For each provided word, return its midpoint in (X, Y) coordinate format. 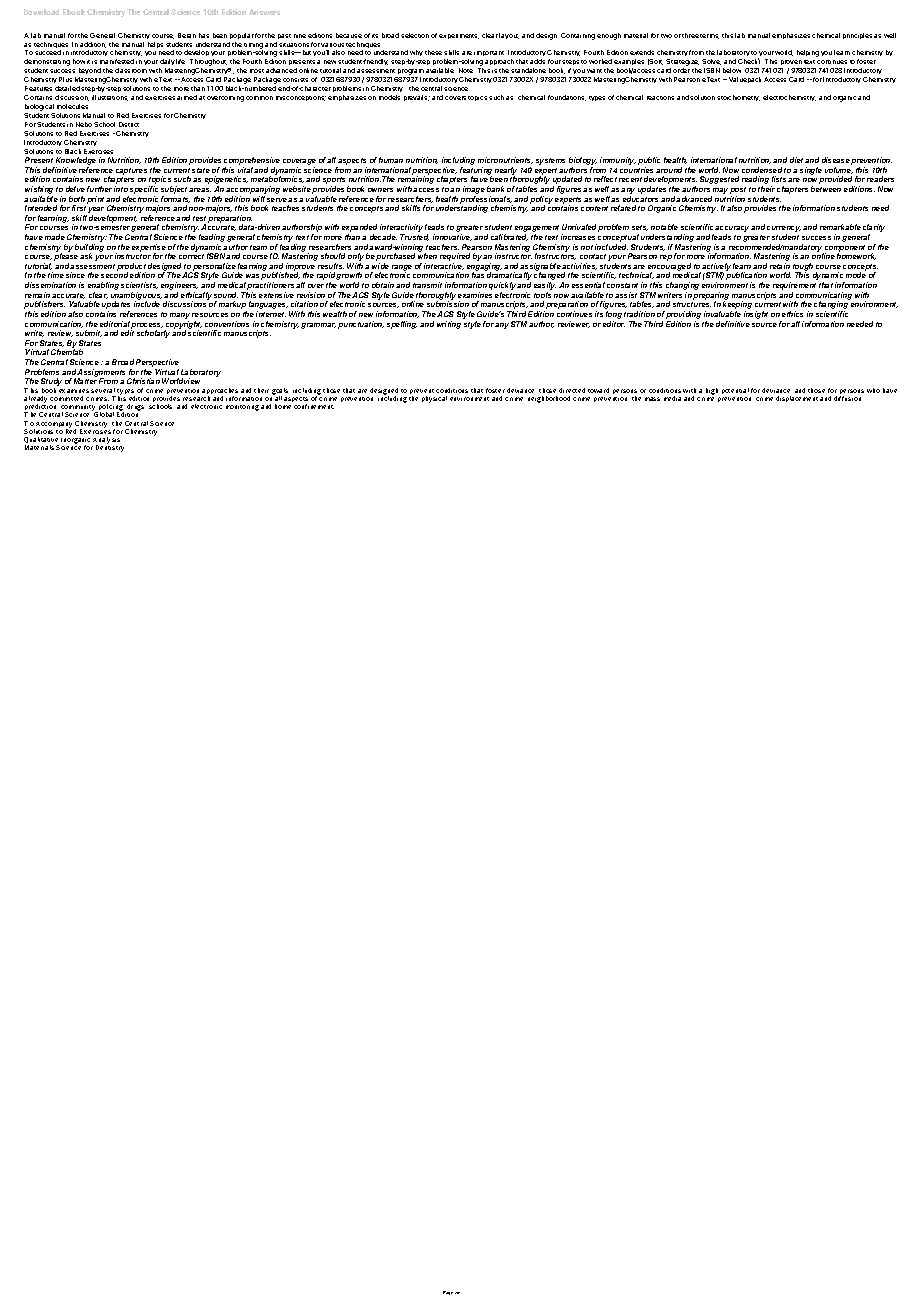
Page (448, 1293)
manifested (117, 61)
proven (790, 64)
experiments (459, 36)
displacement (797, 399)
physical (434, 399)
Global (104, 414)
